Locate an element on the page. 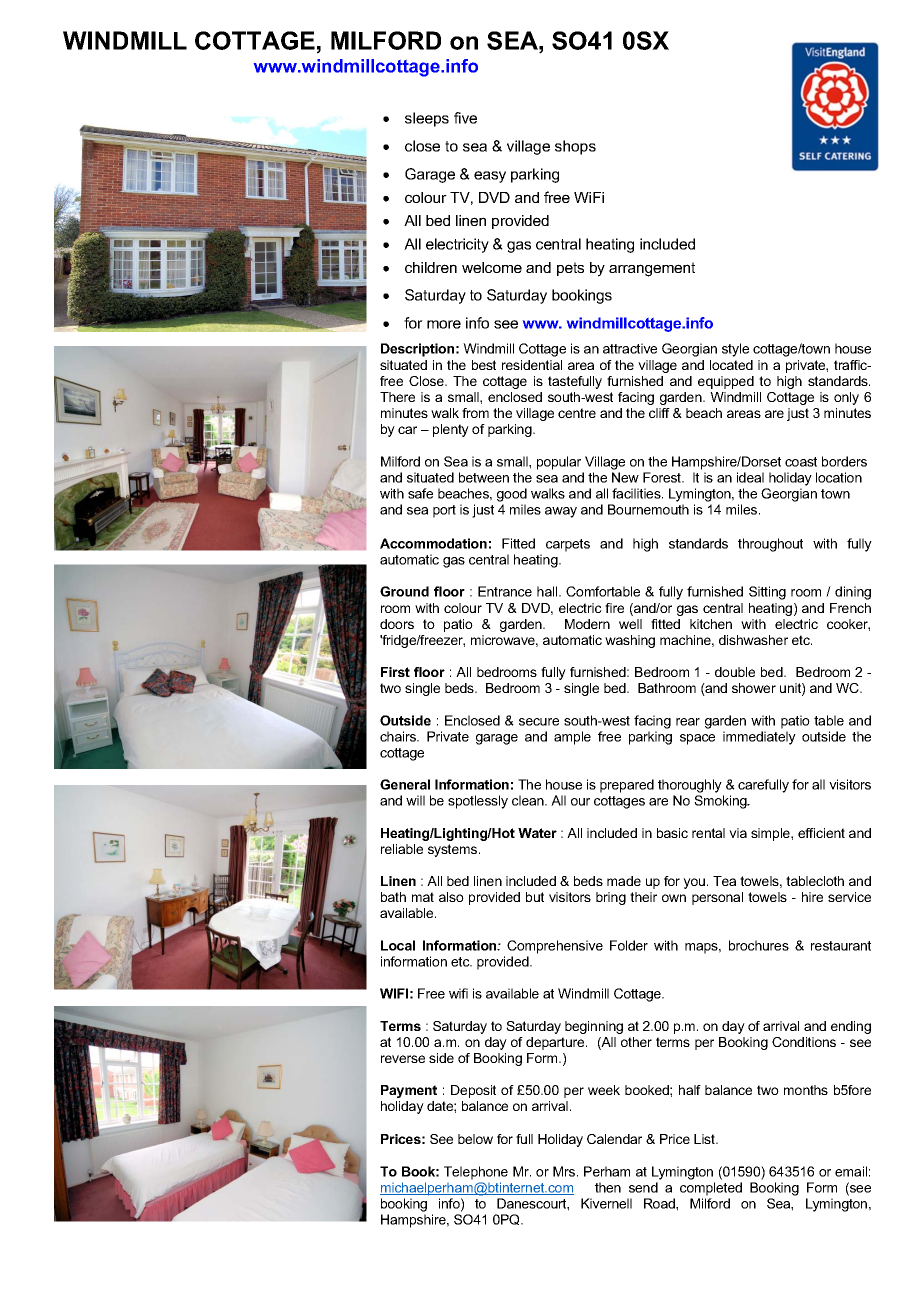  port is located at coordinates (444, 511).
